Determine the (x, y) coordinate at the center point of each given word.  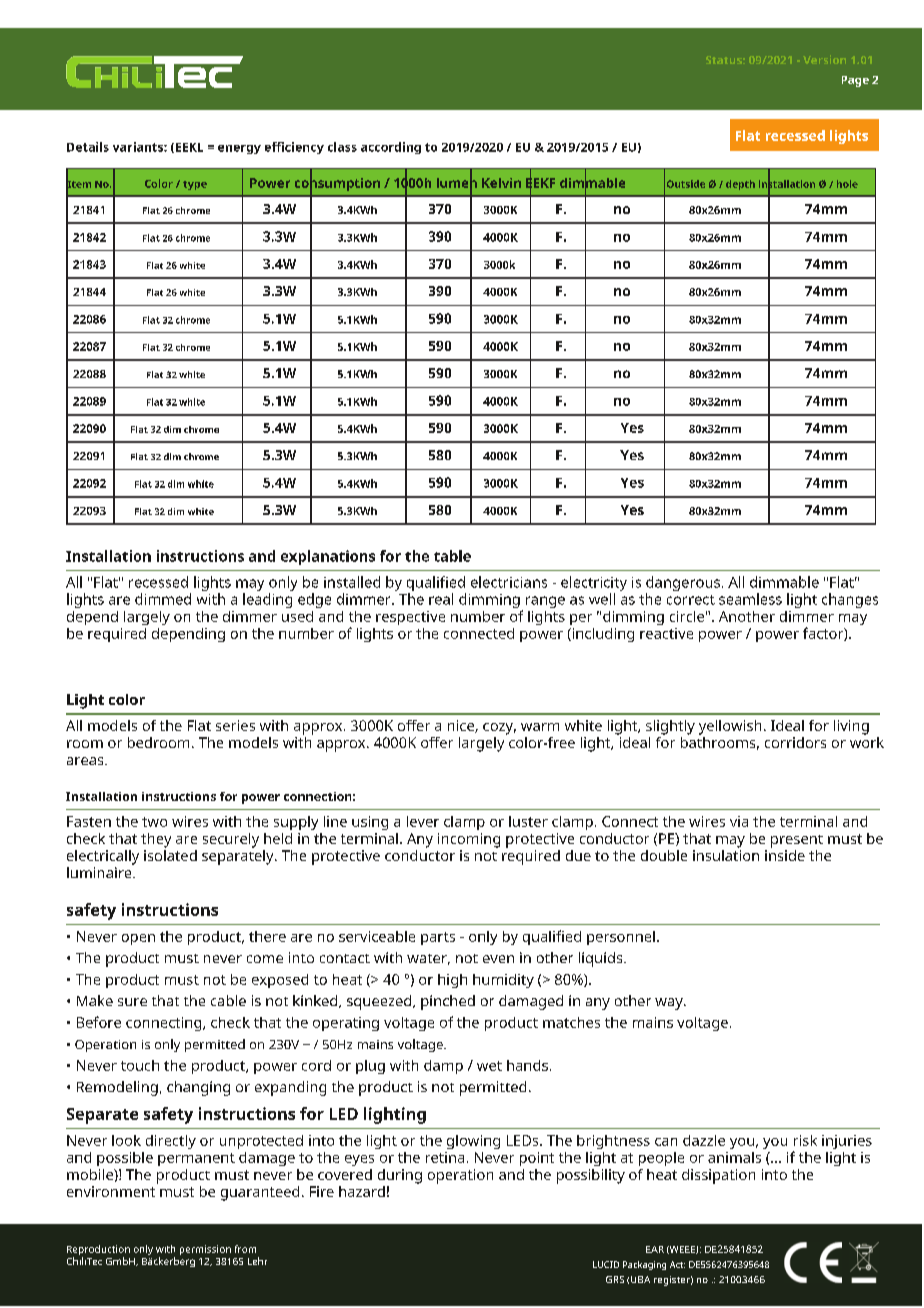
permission (205, 1250)
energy (239, 149)
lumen (457, 182)
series (235, 725)
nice (462, 726)
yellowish (730, 727)
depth (740, 185)
